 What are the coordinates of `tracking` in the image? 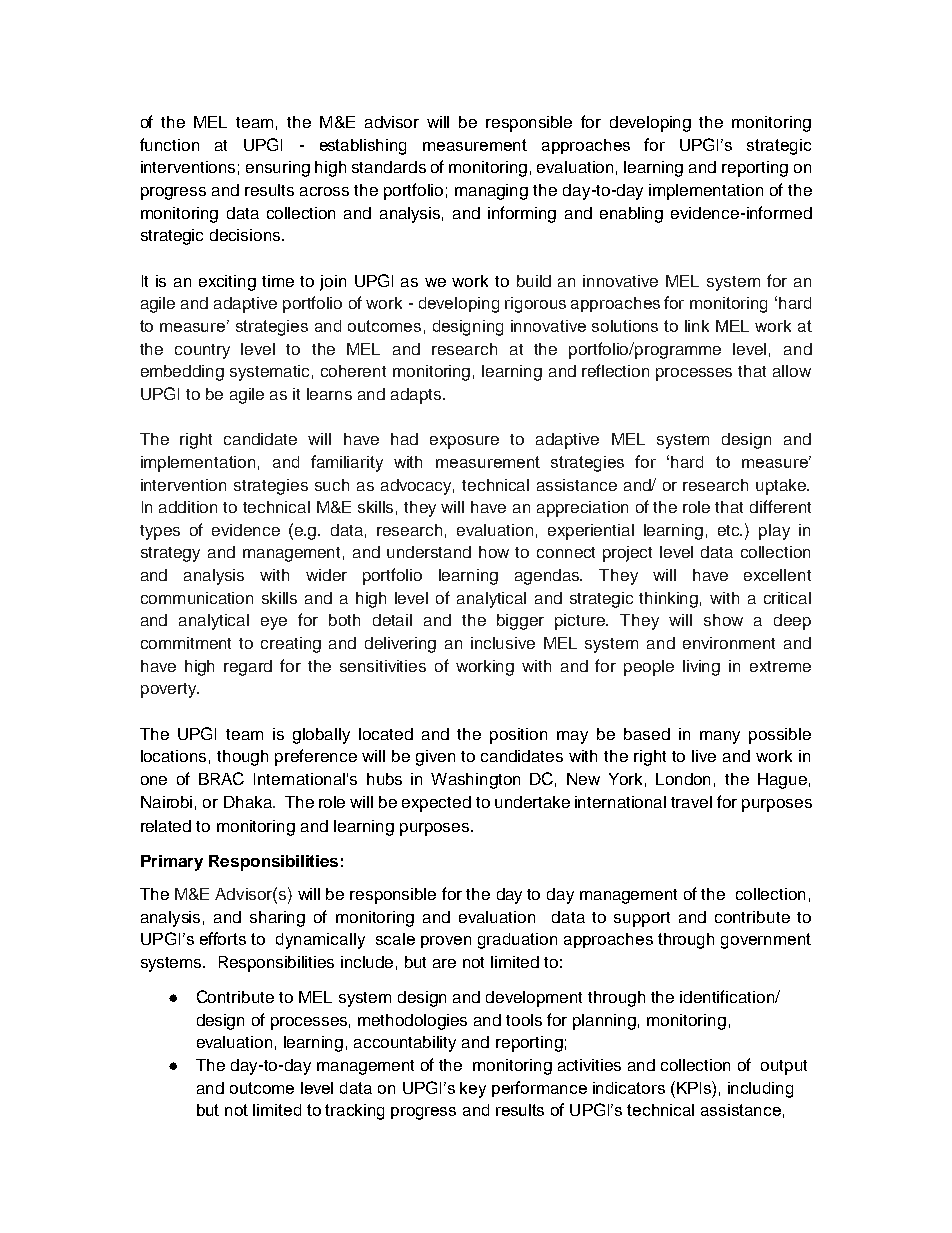 It's located at (354, 1112).
